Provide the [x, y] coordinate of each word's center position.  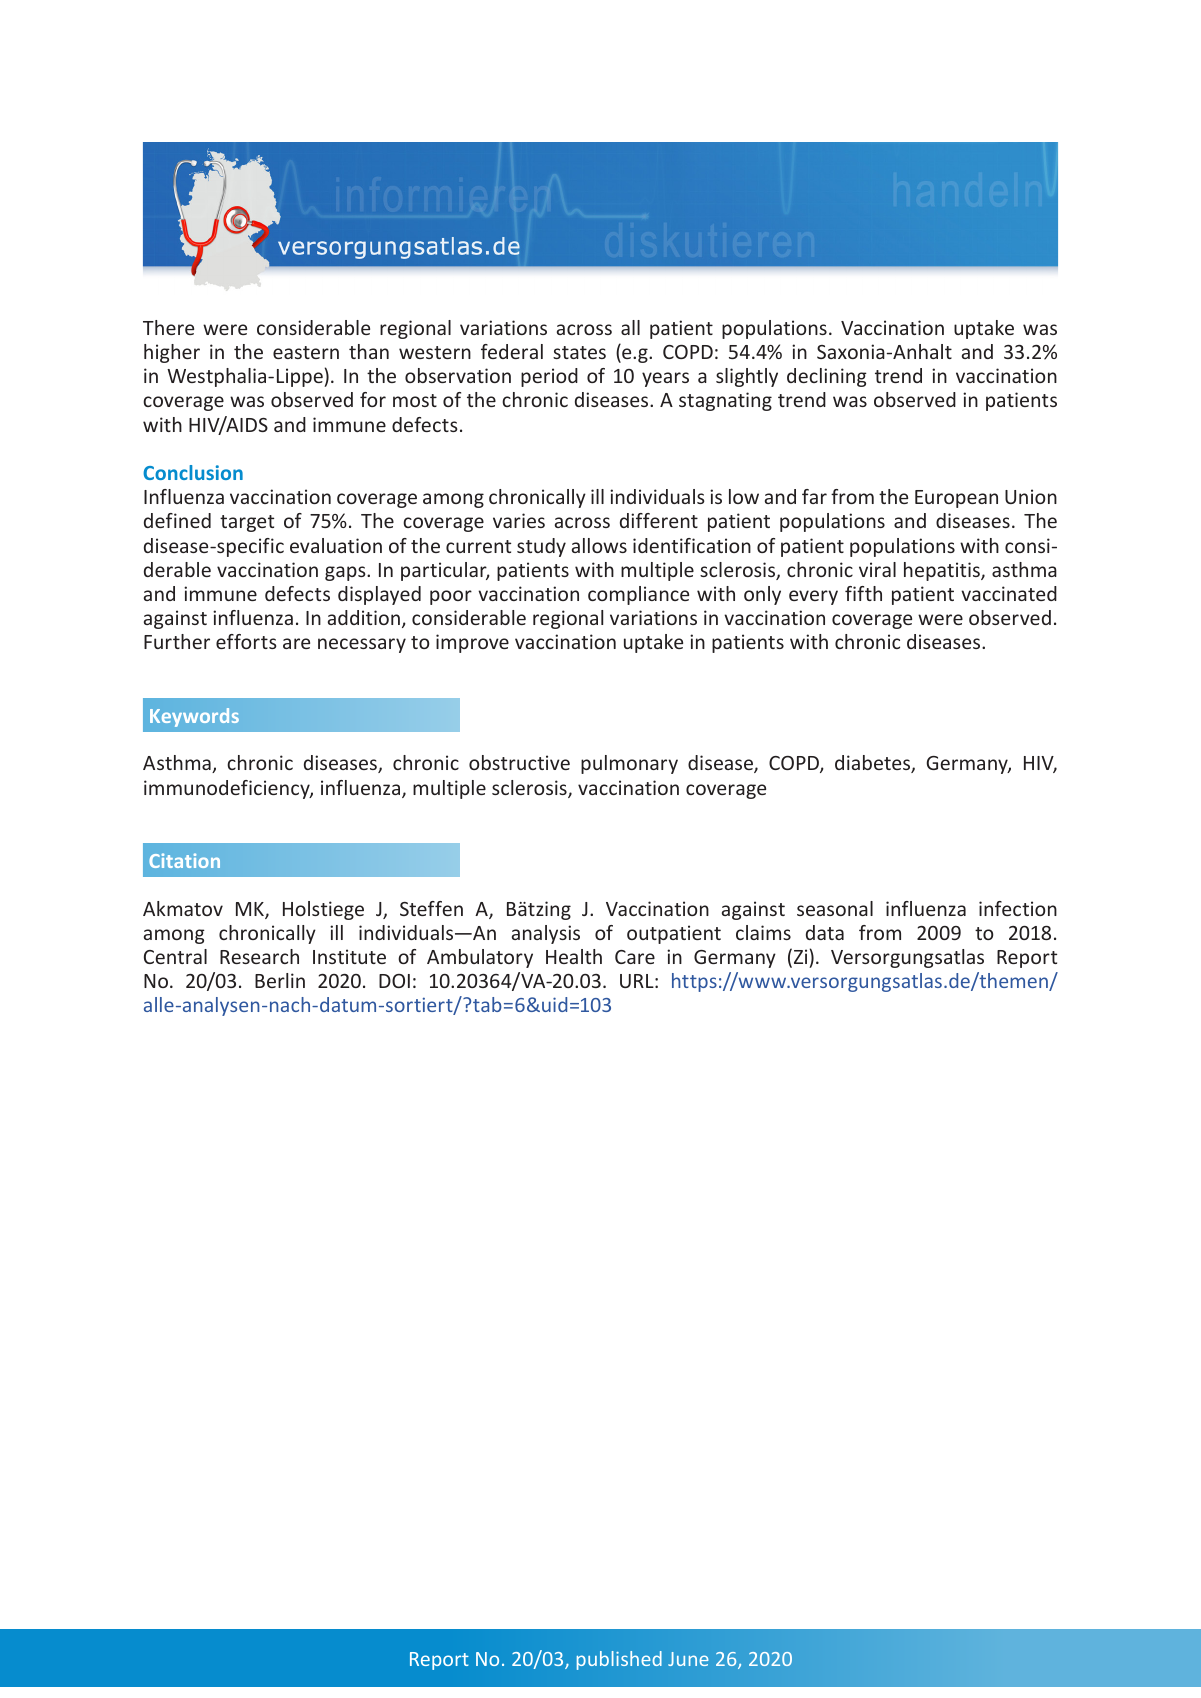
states [579, 352]
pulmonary [629, 764]
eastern [306, 352]
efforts [246, 641]
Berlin [280, 980]
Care [635, 957]
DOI [394, 981]
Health [574, 956]
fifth [863, 593]
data [825, 932]
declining [827, 377]
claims [763, 932]
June [688, 1659]
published [619, 1660]
